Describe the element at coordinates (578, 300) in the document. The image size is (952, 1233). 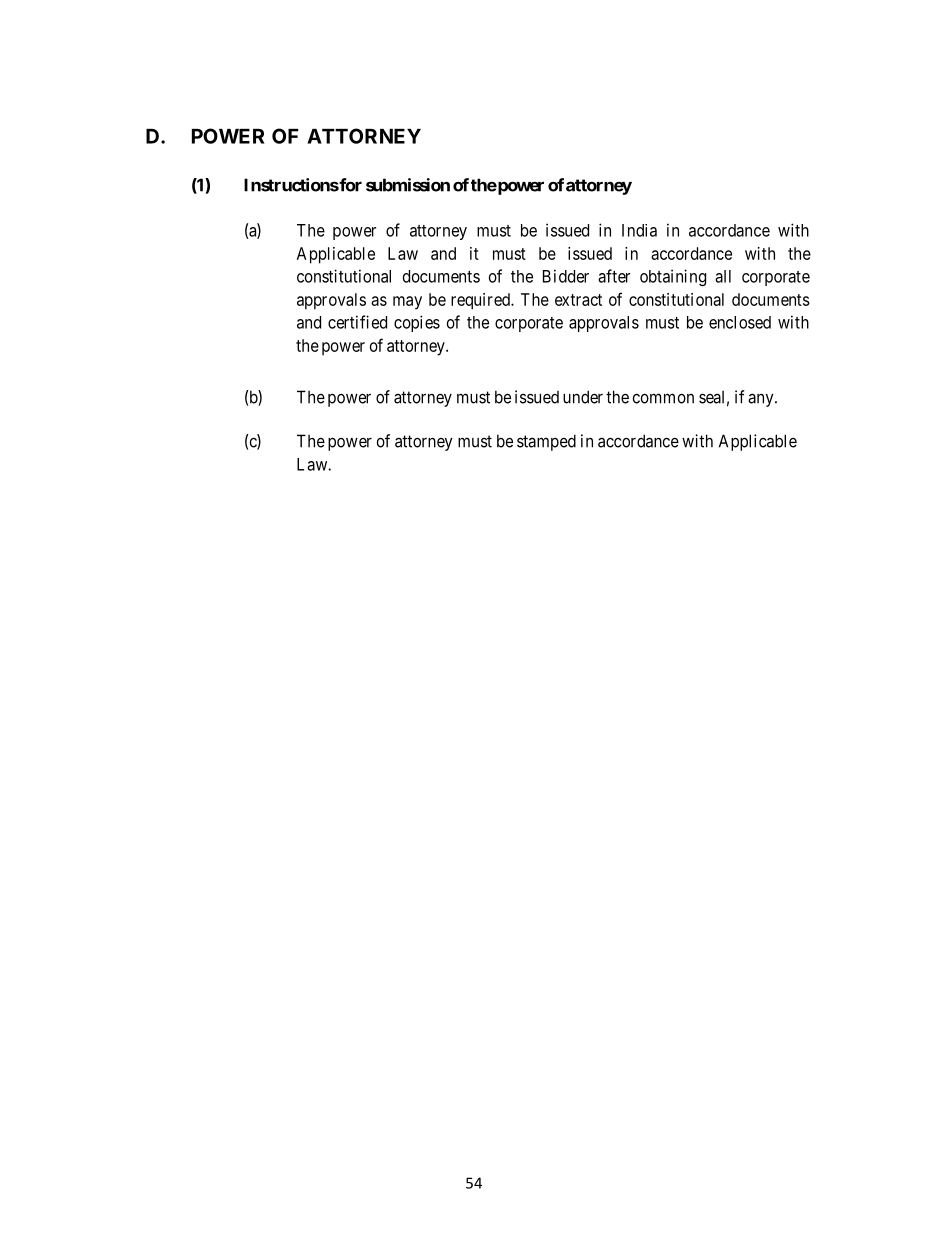
I see `extract` at that location.
